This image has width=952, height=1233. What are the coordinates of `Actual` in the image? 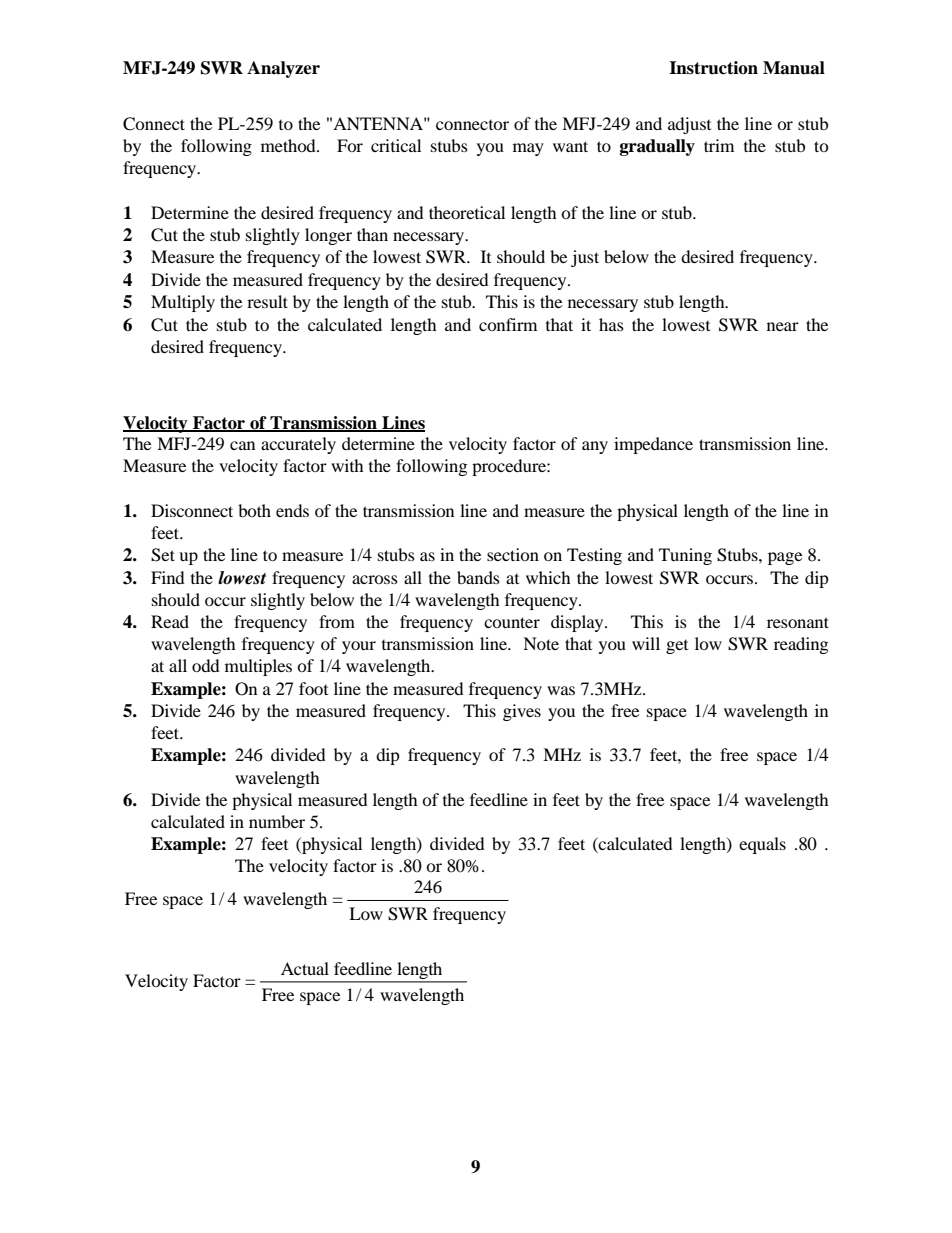 It's located at (305, 968).
